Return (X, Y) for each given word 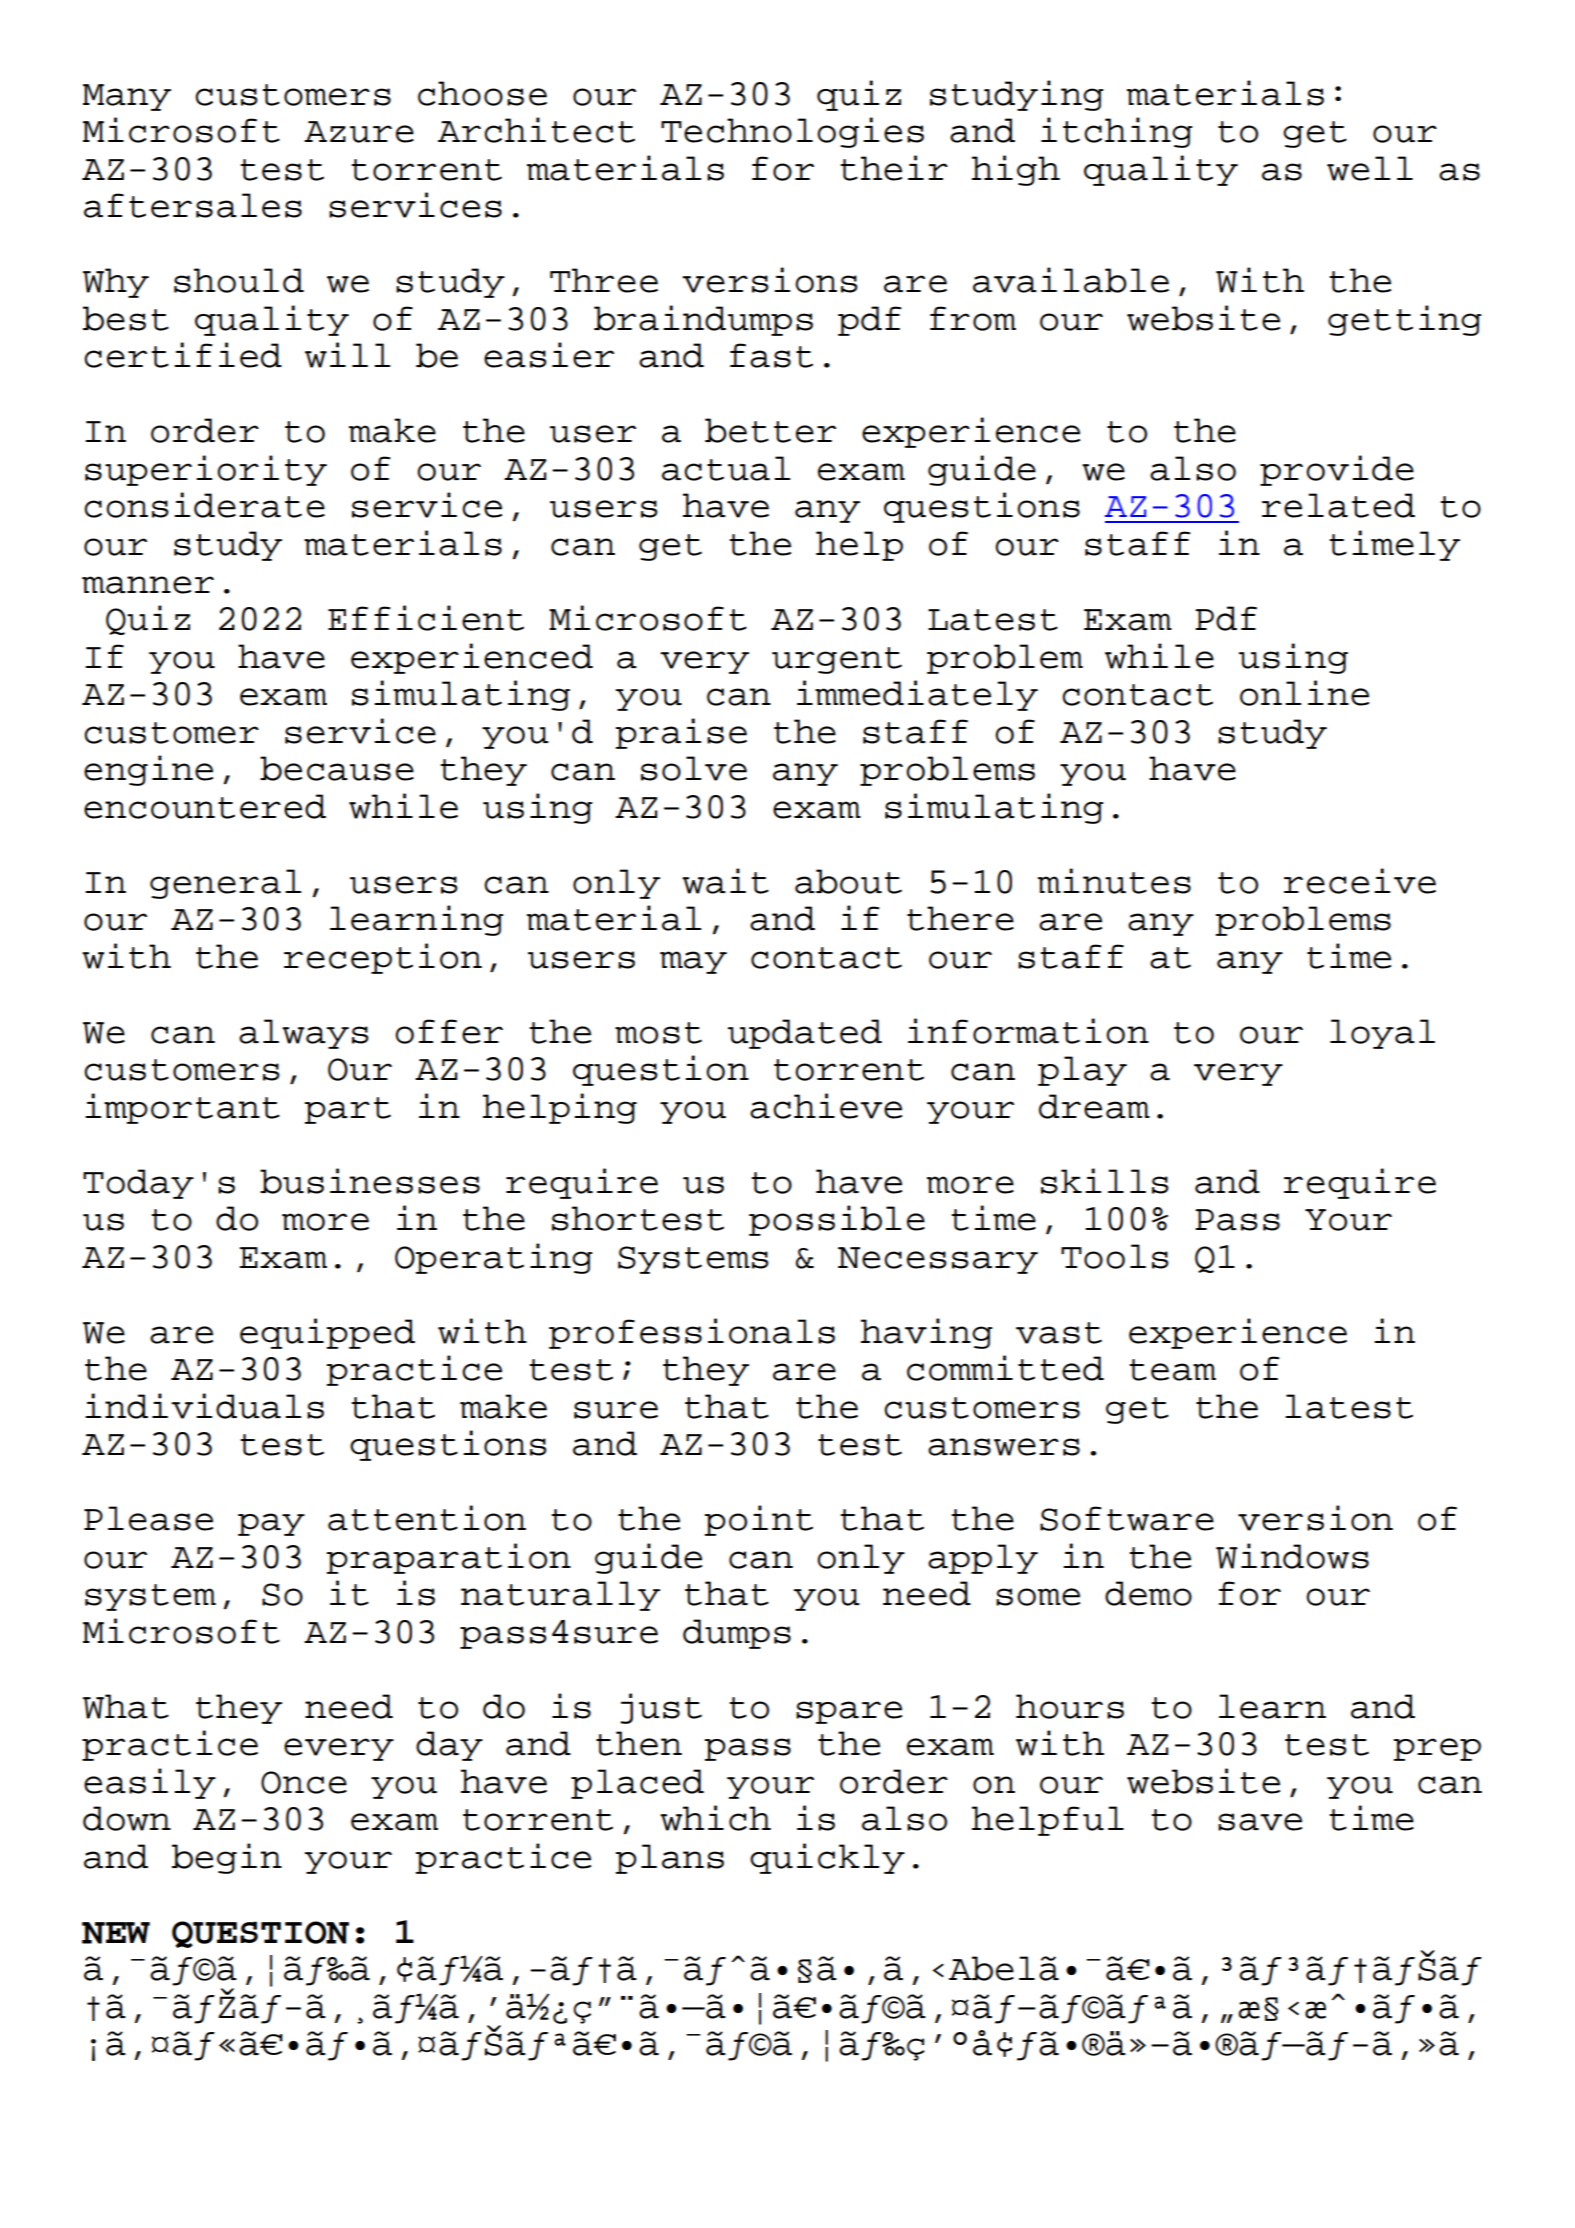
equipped (327, 1333)
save (1260, 1822)
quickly (827, 1858)
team (1172, 1370)
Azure (359, 132)
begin (227, 1858)
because (337, 768)
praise (681, 733)
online (1304, 693)
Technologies (792, 132)
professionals (692, 1333)
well (1370, 168)
